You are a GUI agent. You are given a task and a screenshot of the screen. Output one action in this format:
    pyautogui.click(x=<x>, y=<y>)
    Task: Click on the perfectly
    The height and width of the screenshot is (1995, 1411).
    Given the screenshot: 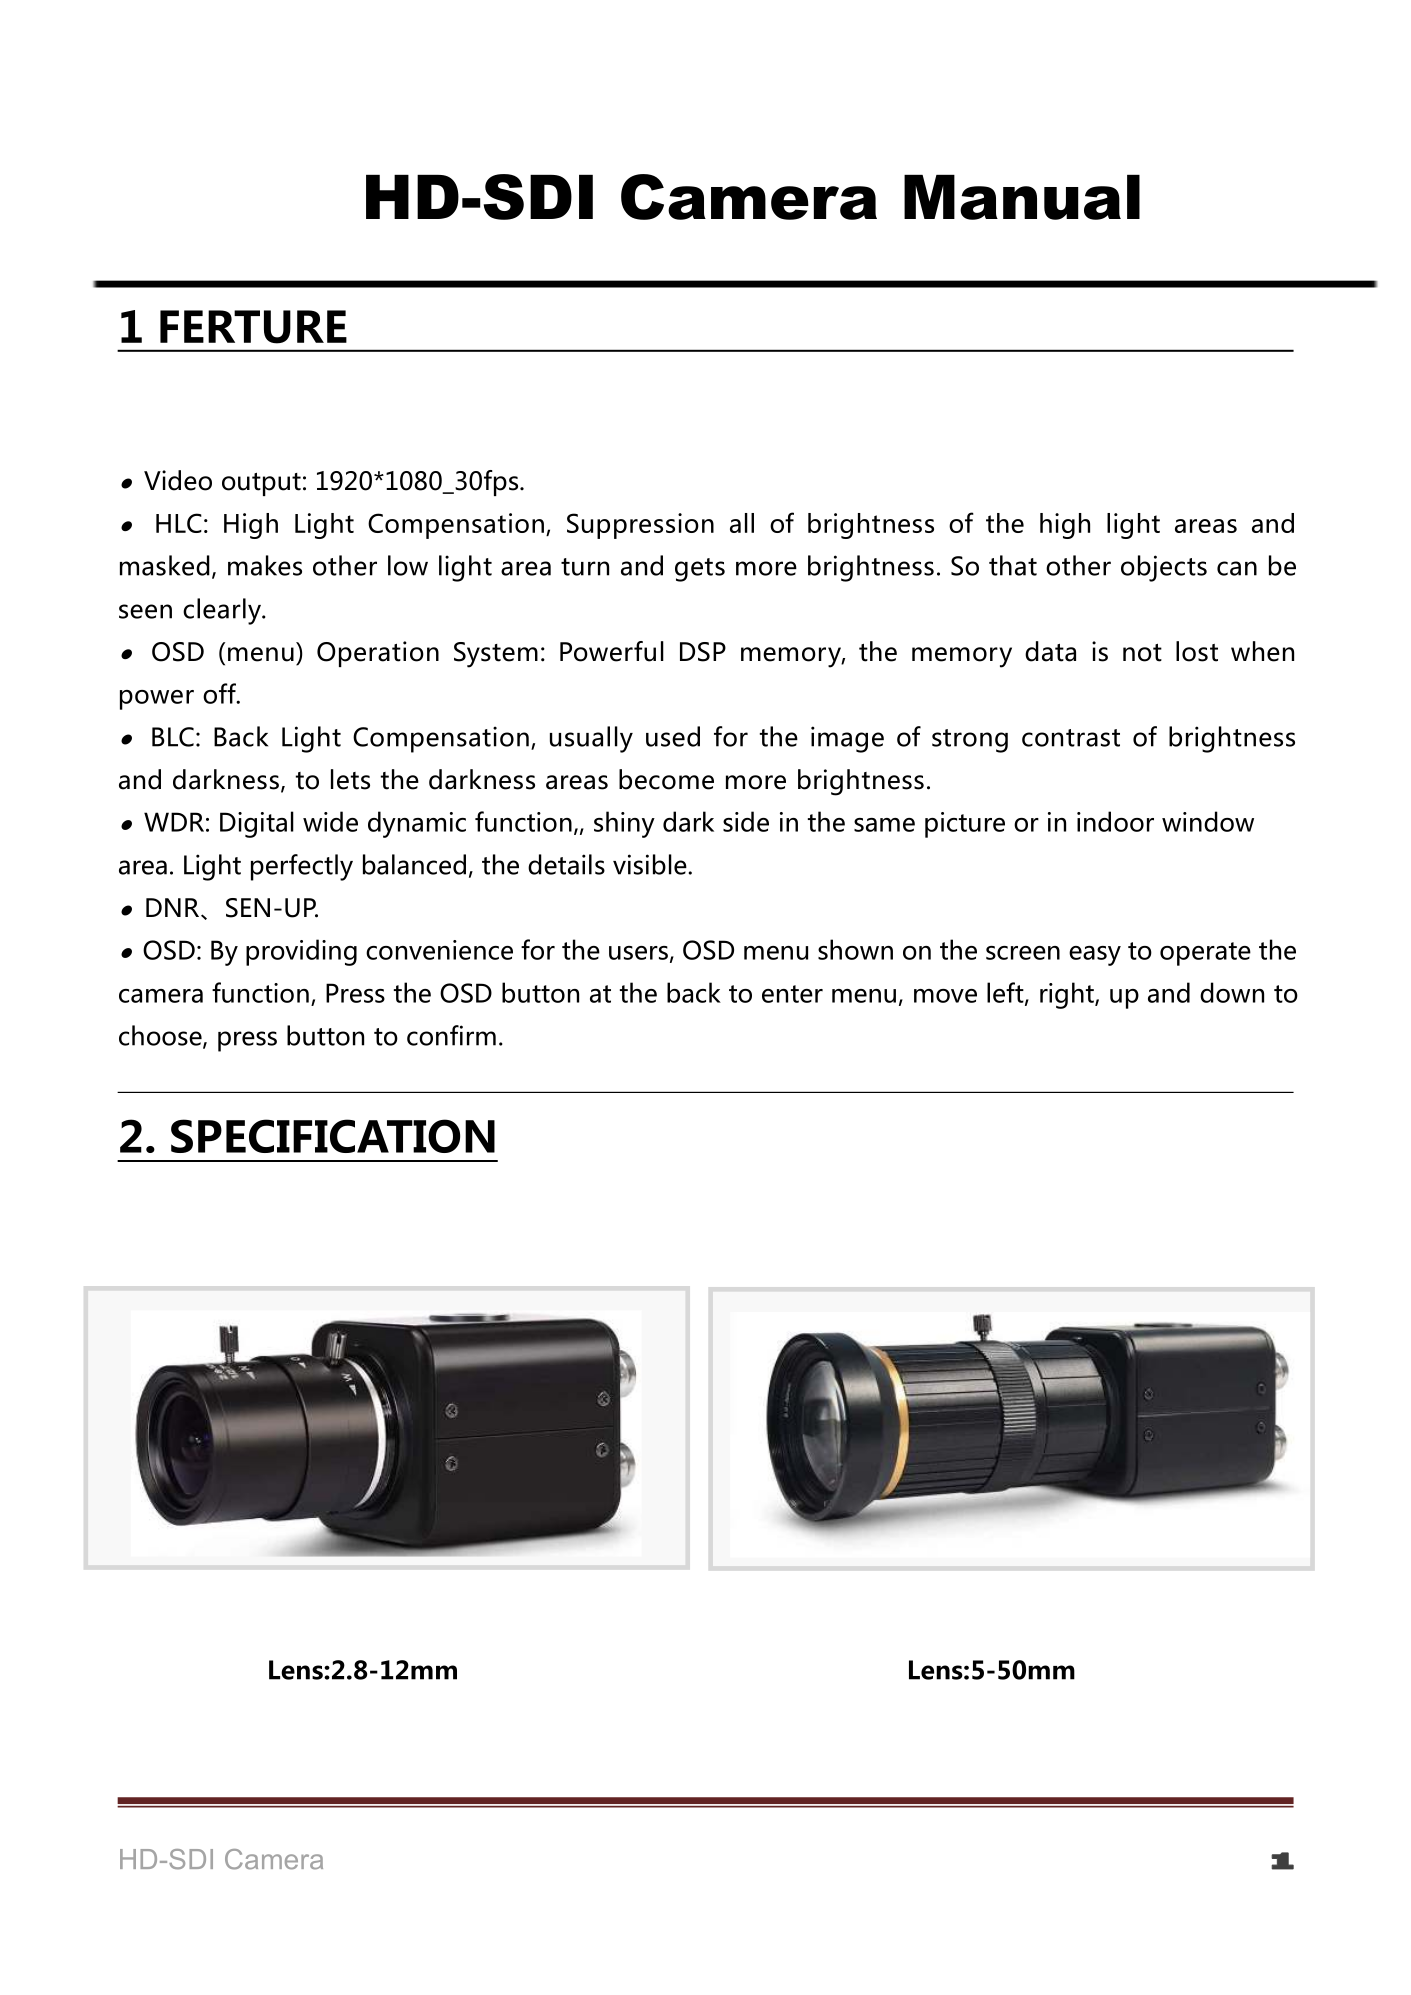 What is the action you would take?
    pyautogui.click(x=302, y=867)
